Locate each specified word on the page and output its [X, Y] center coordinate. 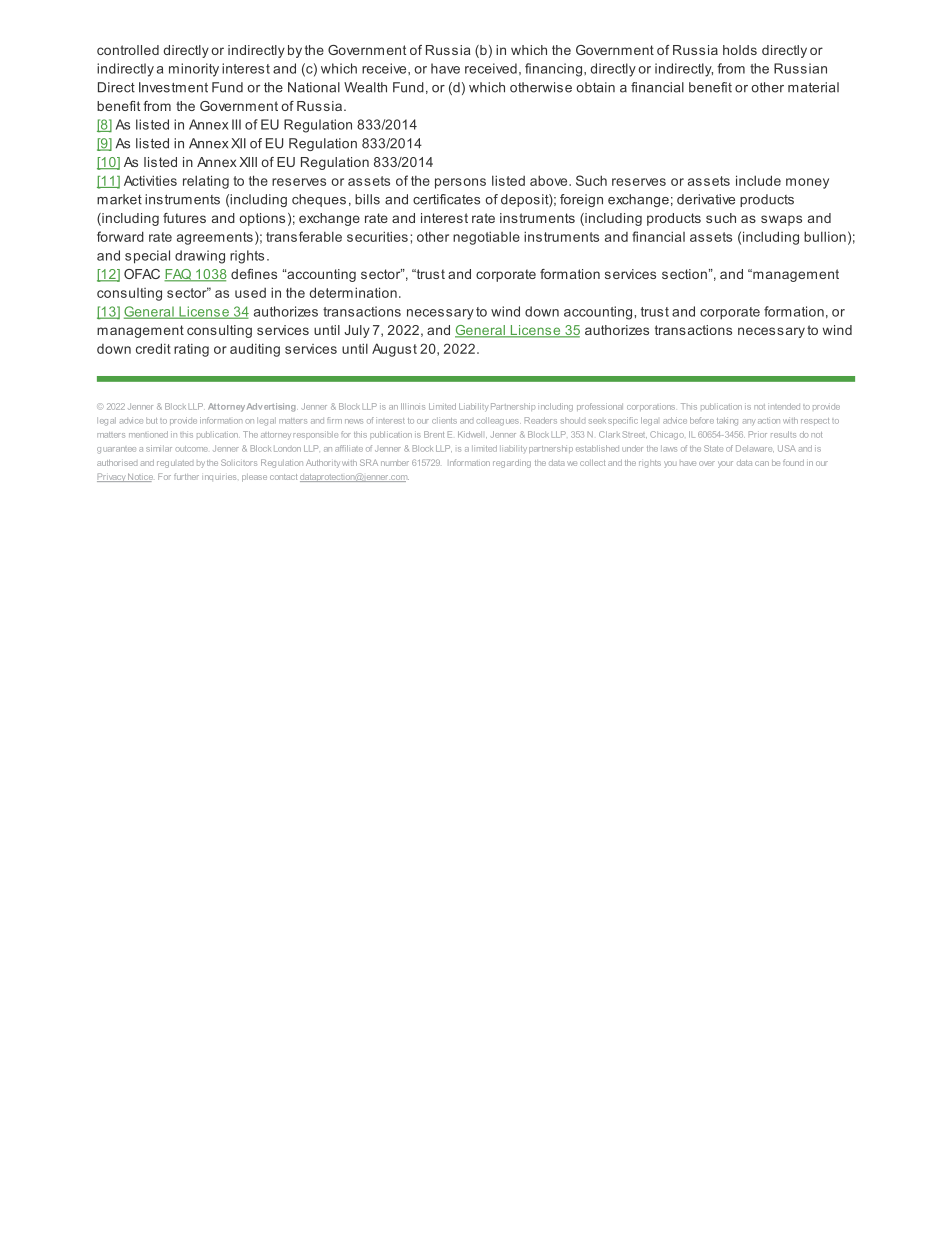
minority [194, 70]
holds [740, 50]
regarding [512, 464]
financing [553, 70]
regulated [175, 464]
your [725, 464]
